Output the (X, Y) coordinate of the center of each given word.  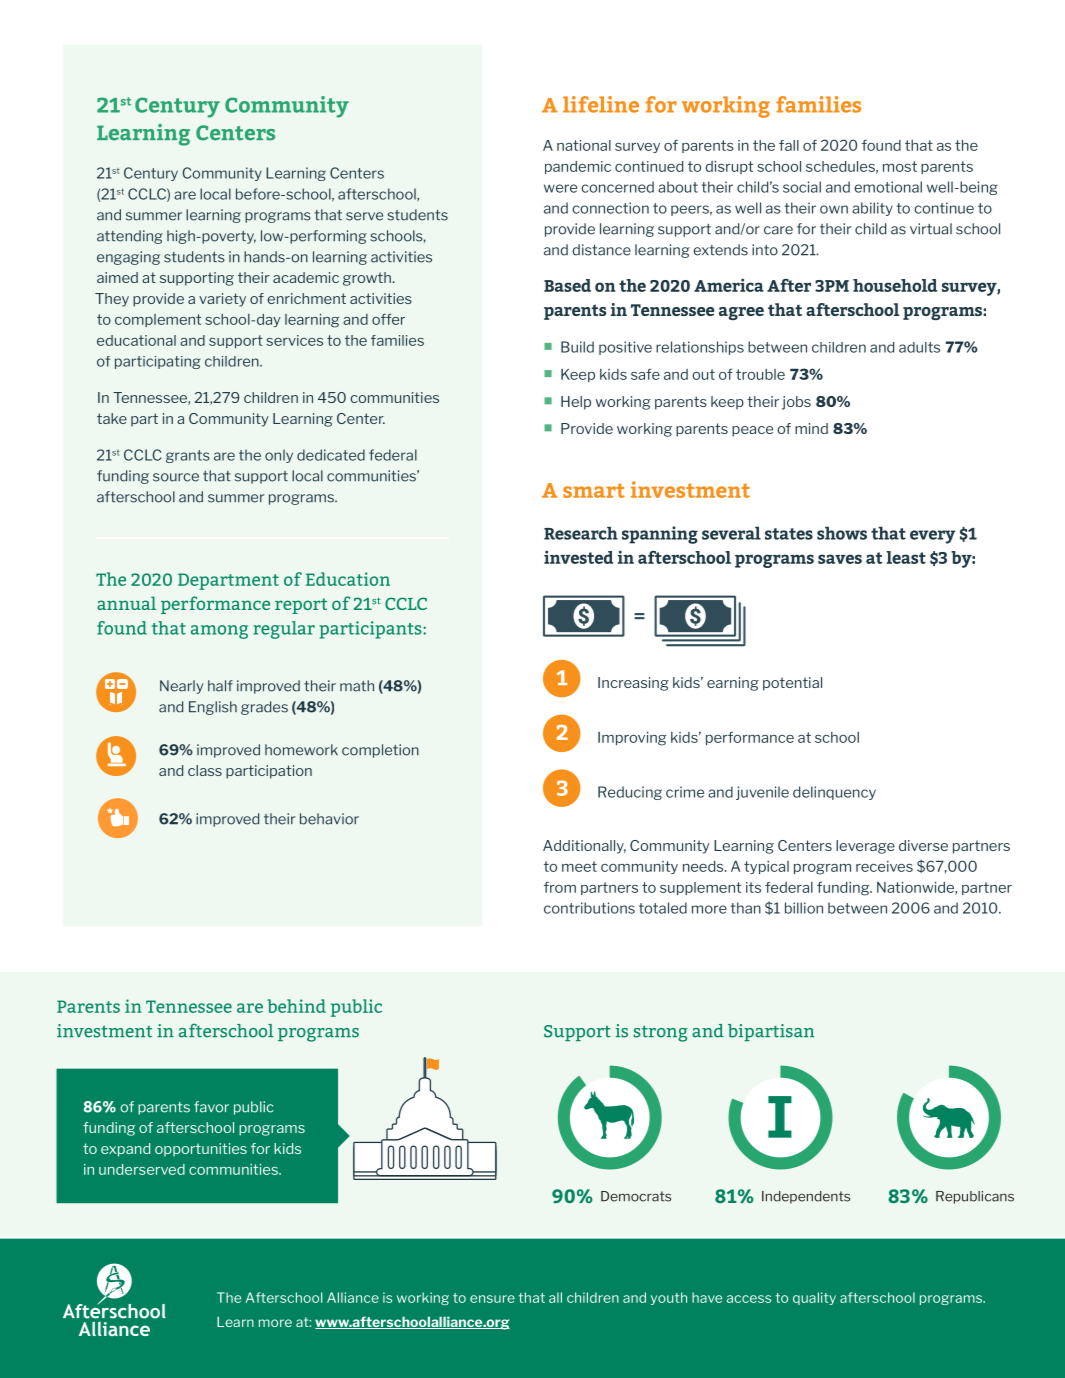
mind (811, 428)
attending (130, 237)
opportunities (201, 1149)
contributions (589, 908)
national (584, 145)
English (213, 708)
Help (576, 403)
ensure (492, 1299)
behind (297, 1006)
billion (804, 908)
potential (792, 684)
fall (789, 145)
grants (188, 456)
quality (814, 1298)
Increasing (633, 684)
